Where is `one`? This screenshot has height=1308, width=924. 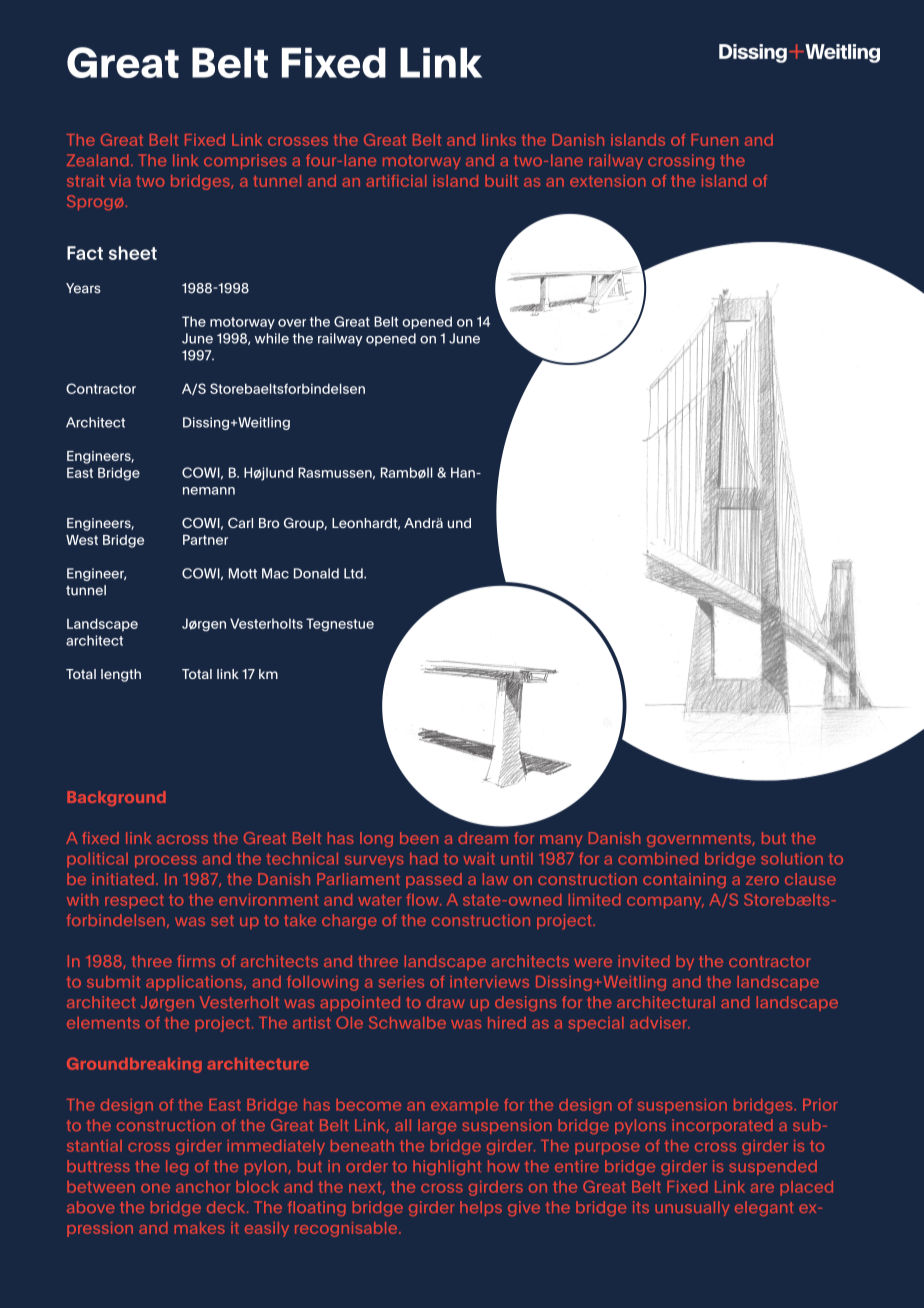 one is located at coordinates (155, 1188).
